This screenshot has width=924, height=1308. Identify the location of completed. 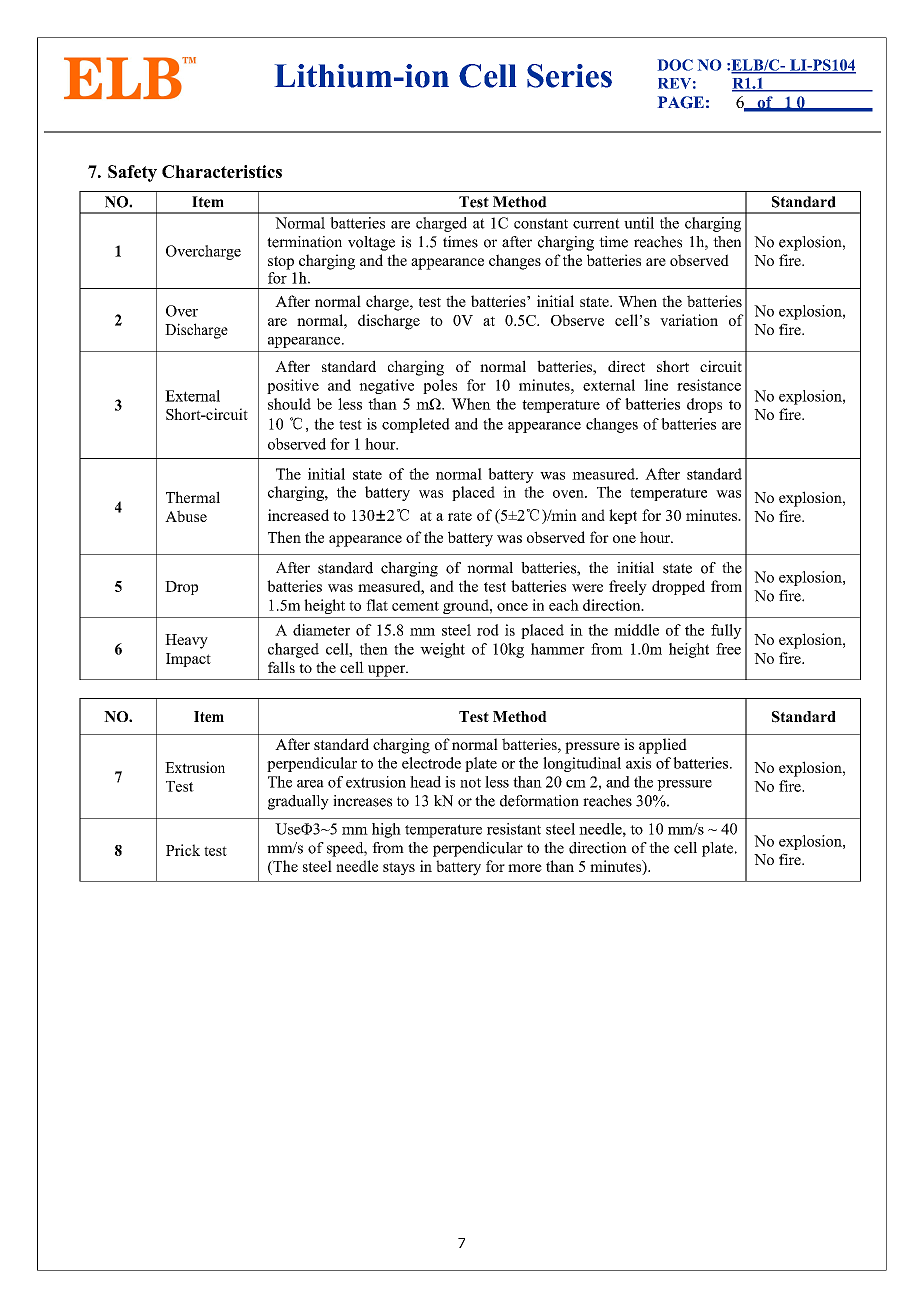
(416, 425).
